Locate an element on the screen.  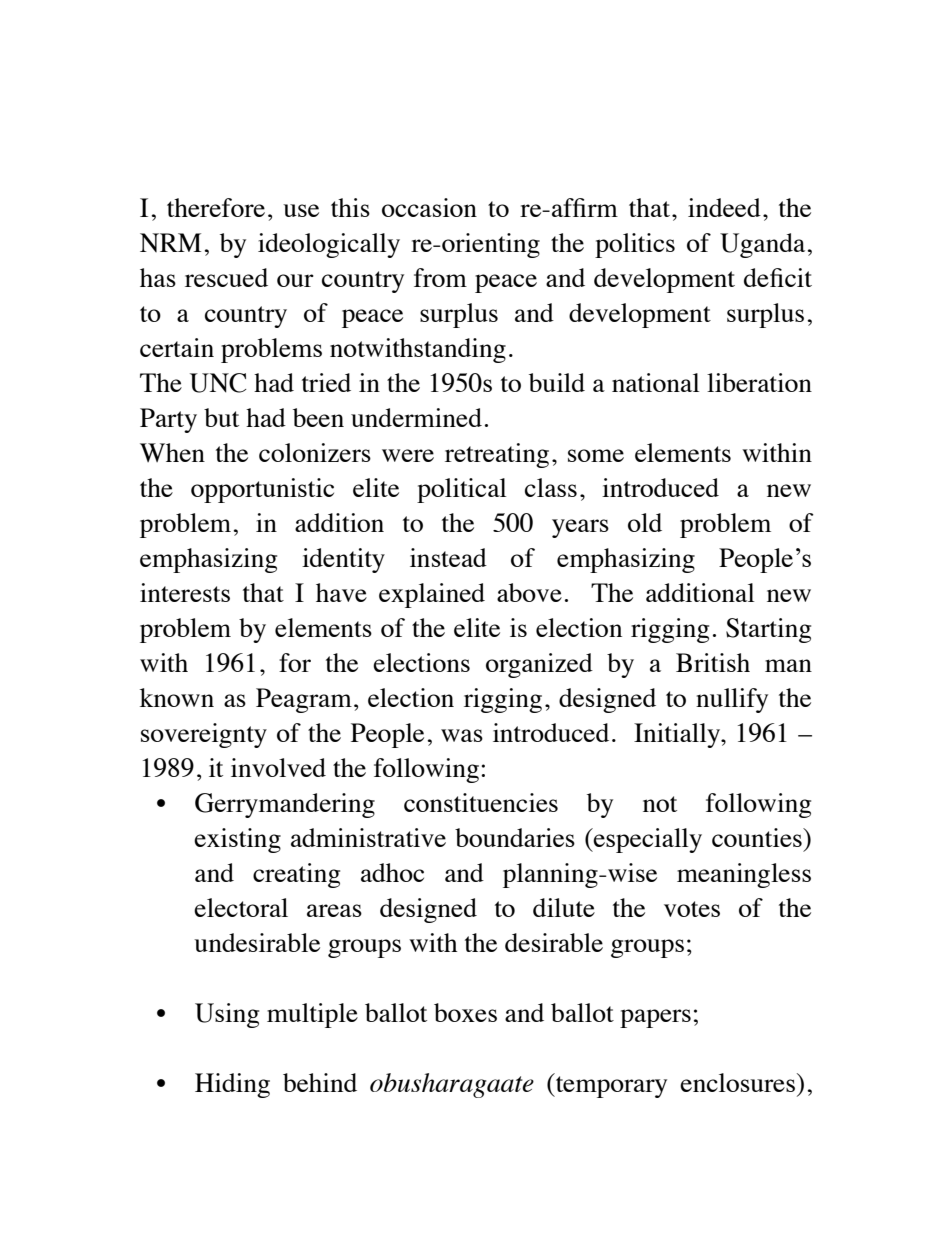
British is located at coordinates (713, 662).
